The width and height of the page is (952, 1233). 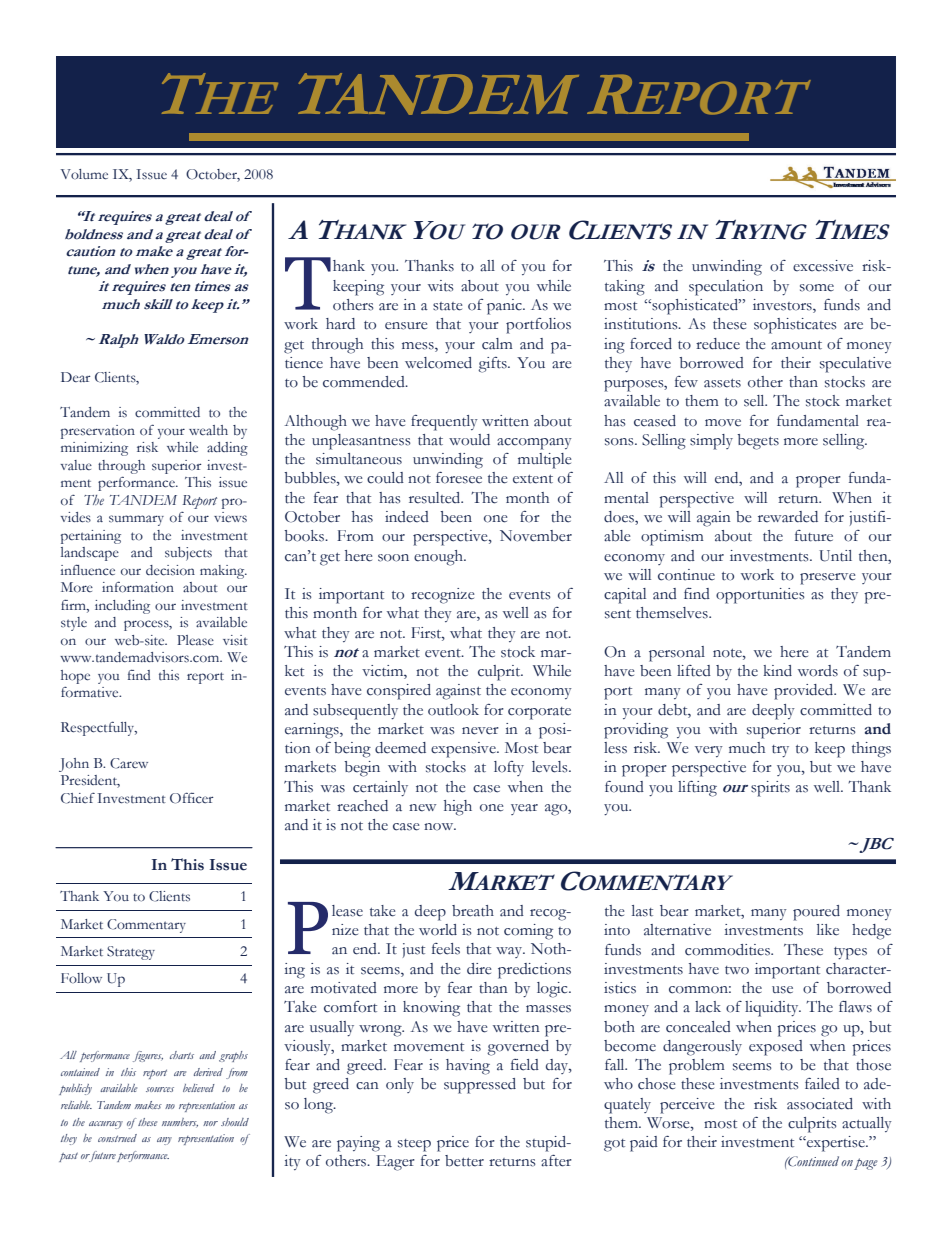 I want to click on Volume, so click(x=84, y=174).
